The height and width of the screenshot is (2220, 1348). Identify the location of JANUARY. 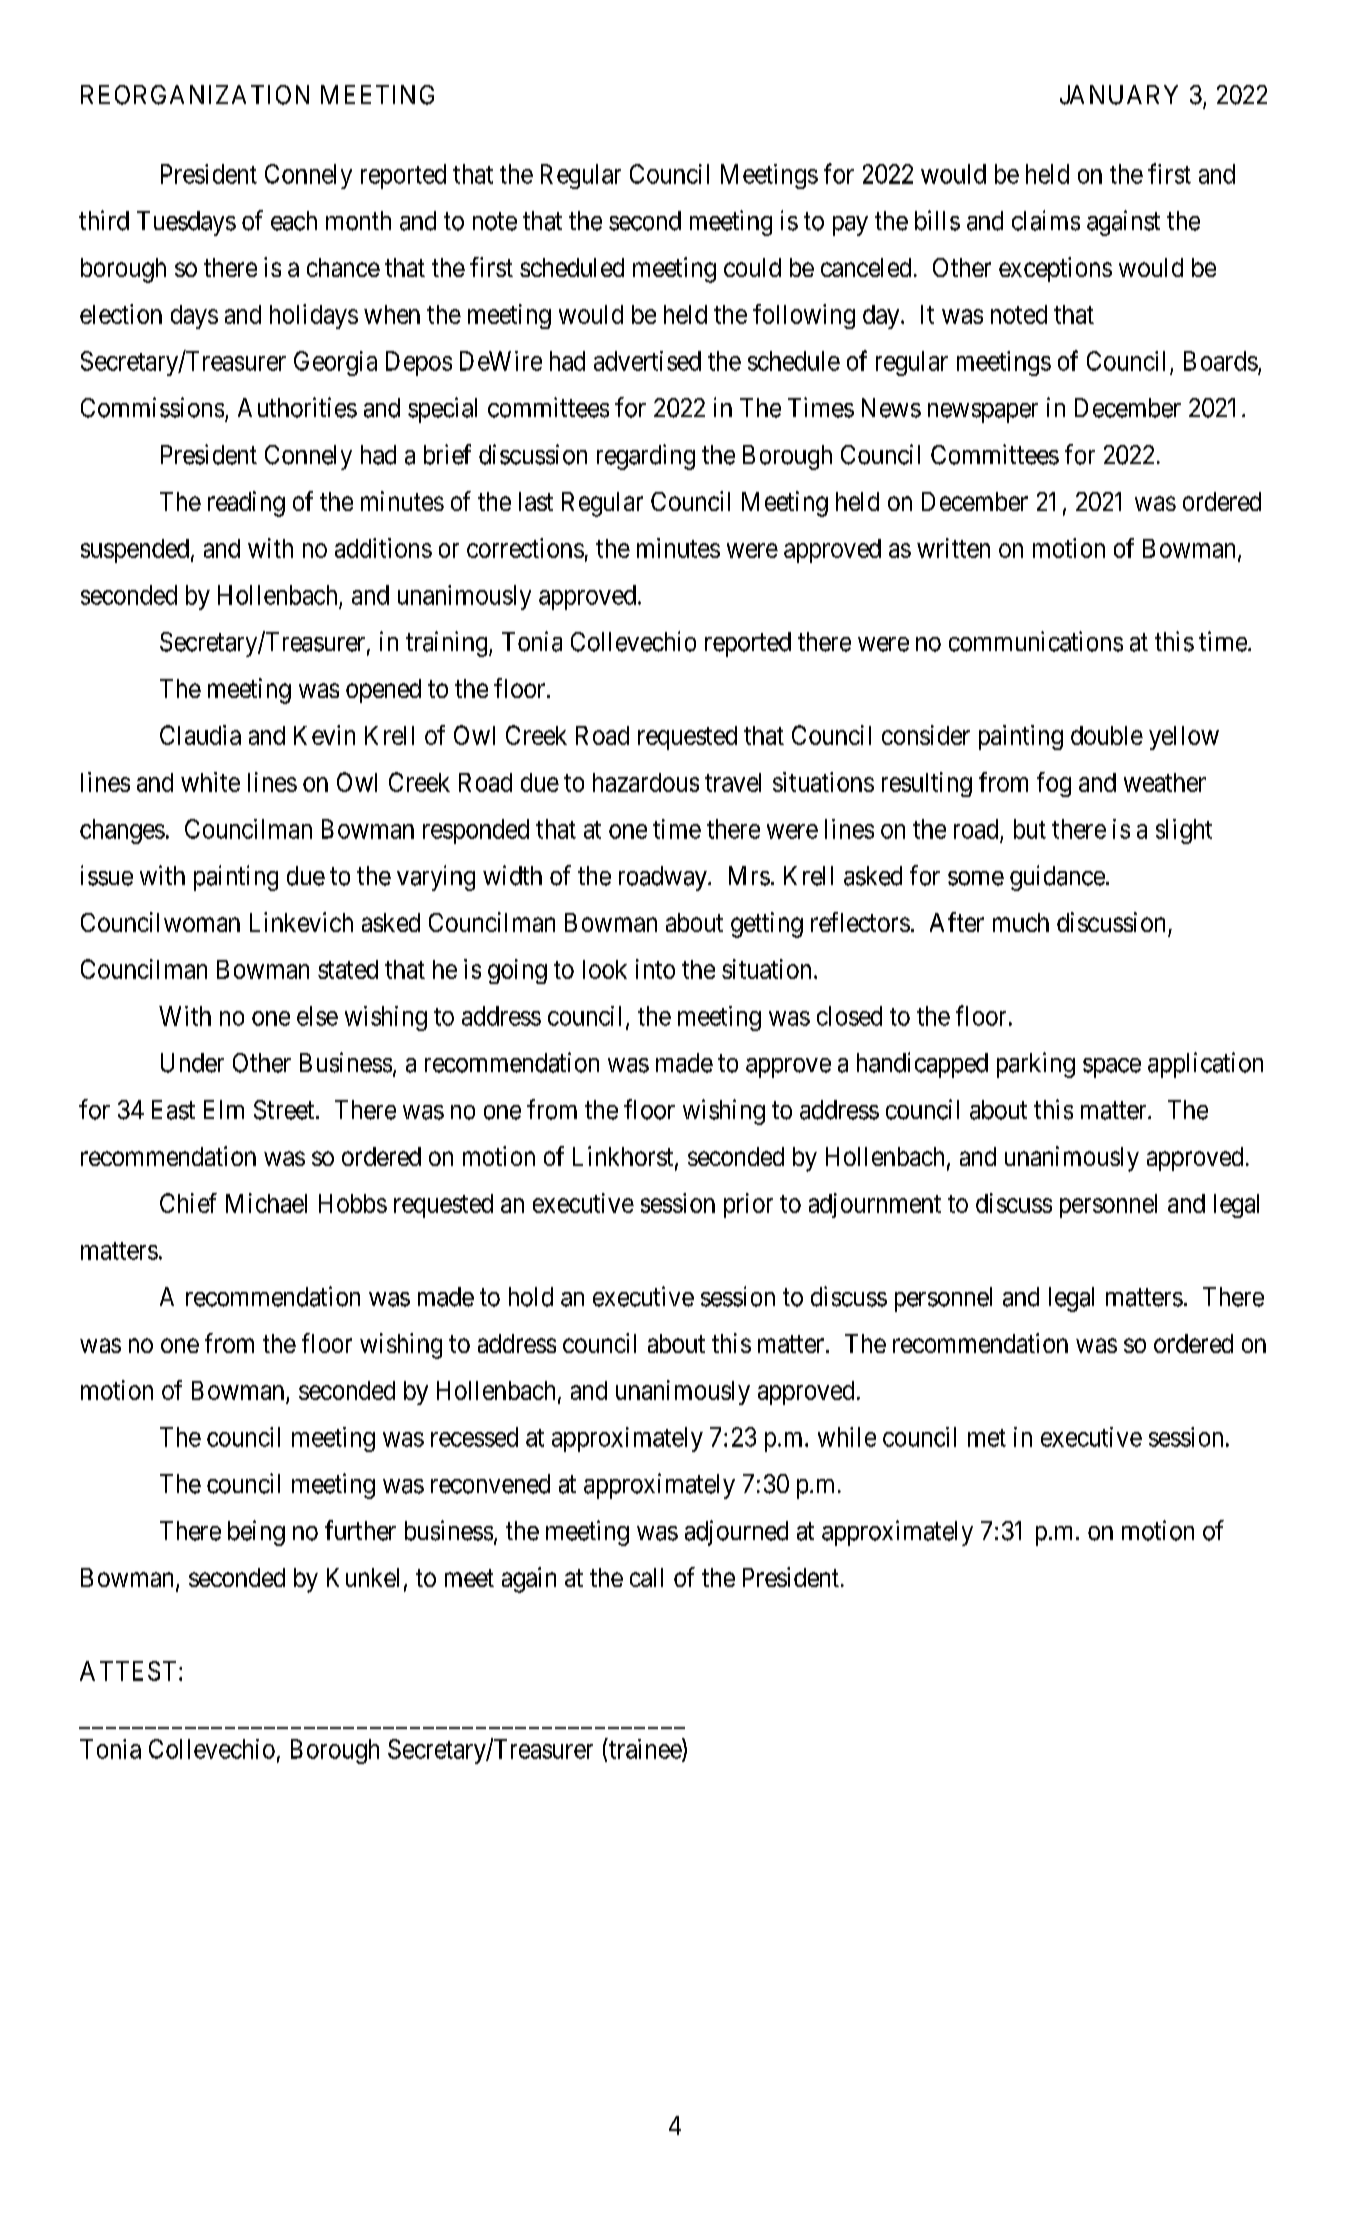
(1119, 95).
